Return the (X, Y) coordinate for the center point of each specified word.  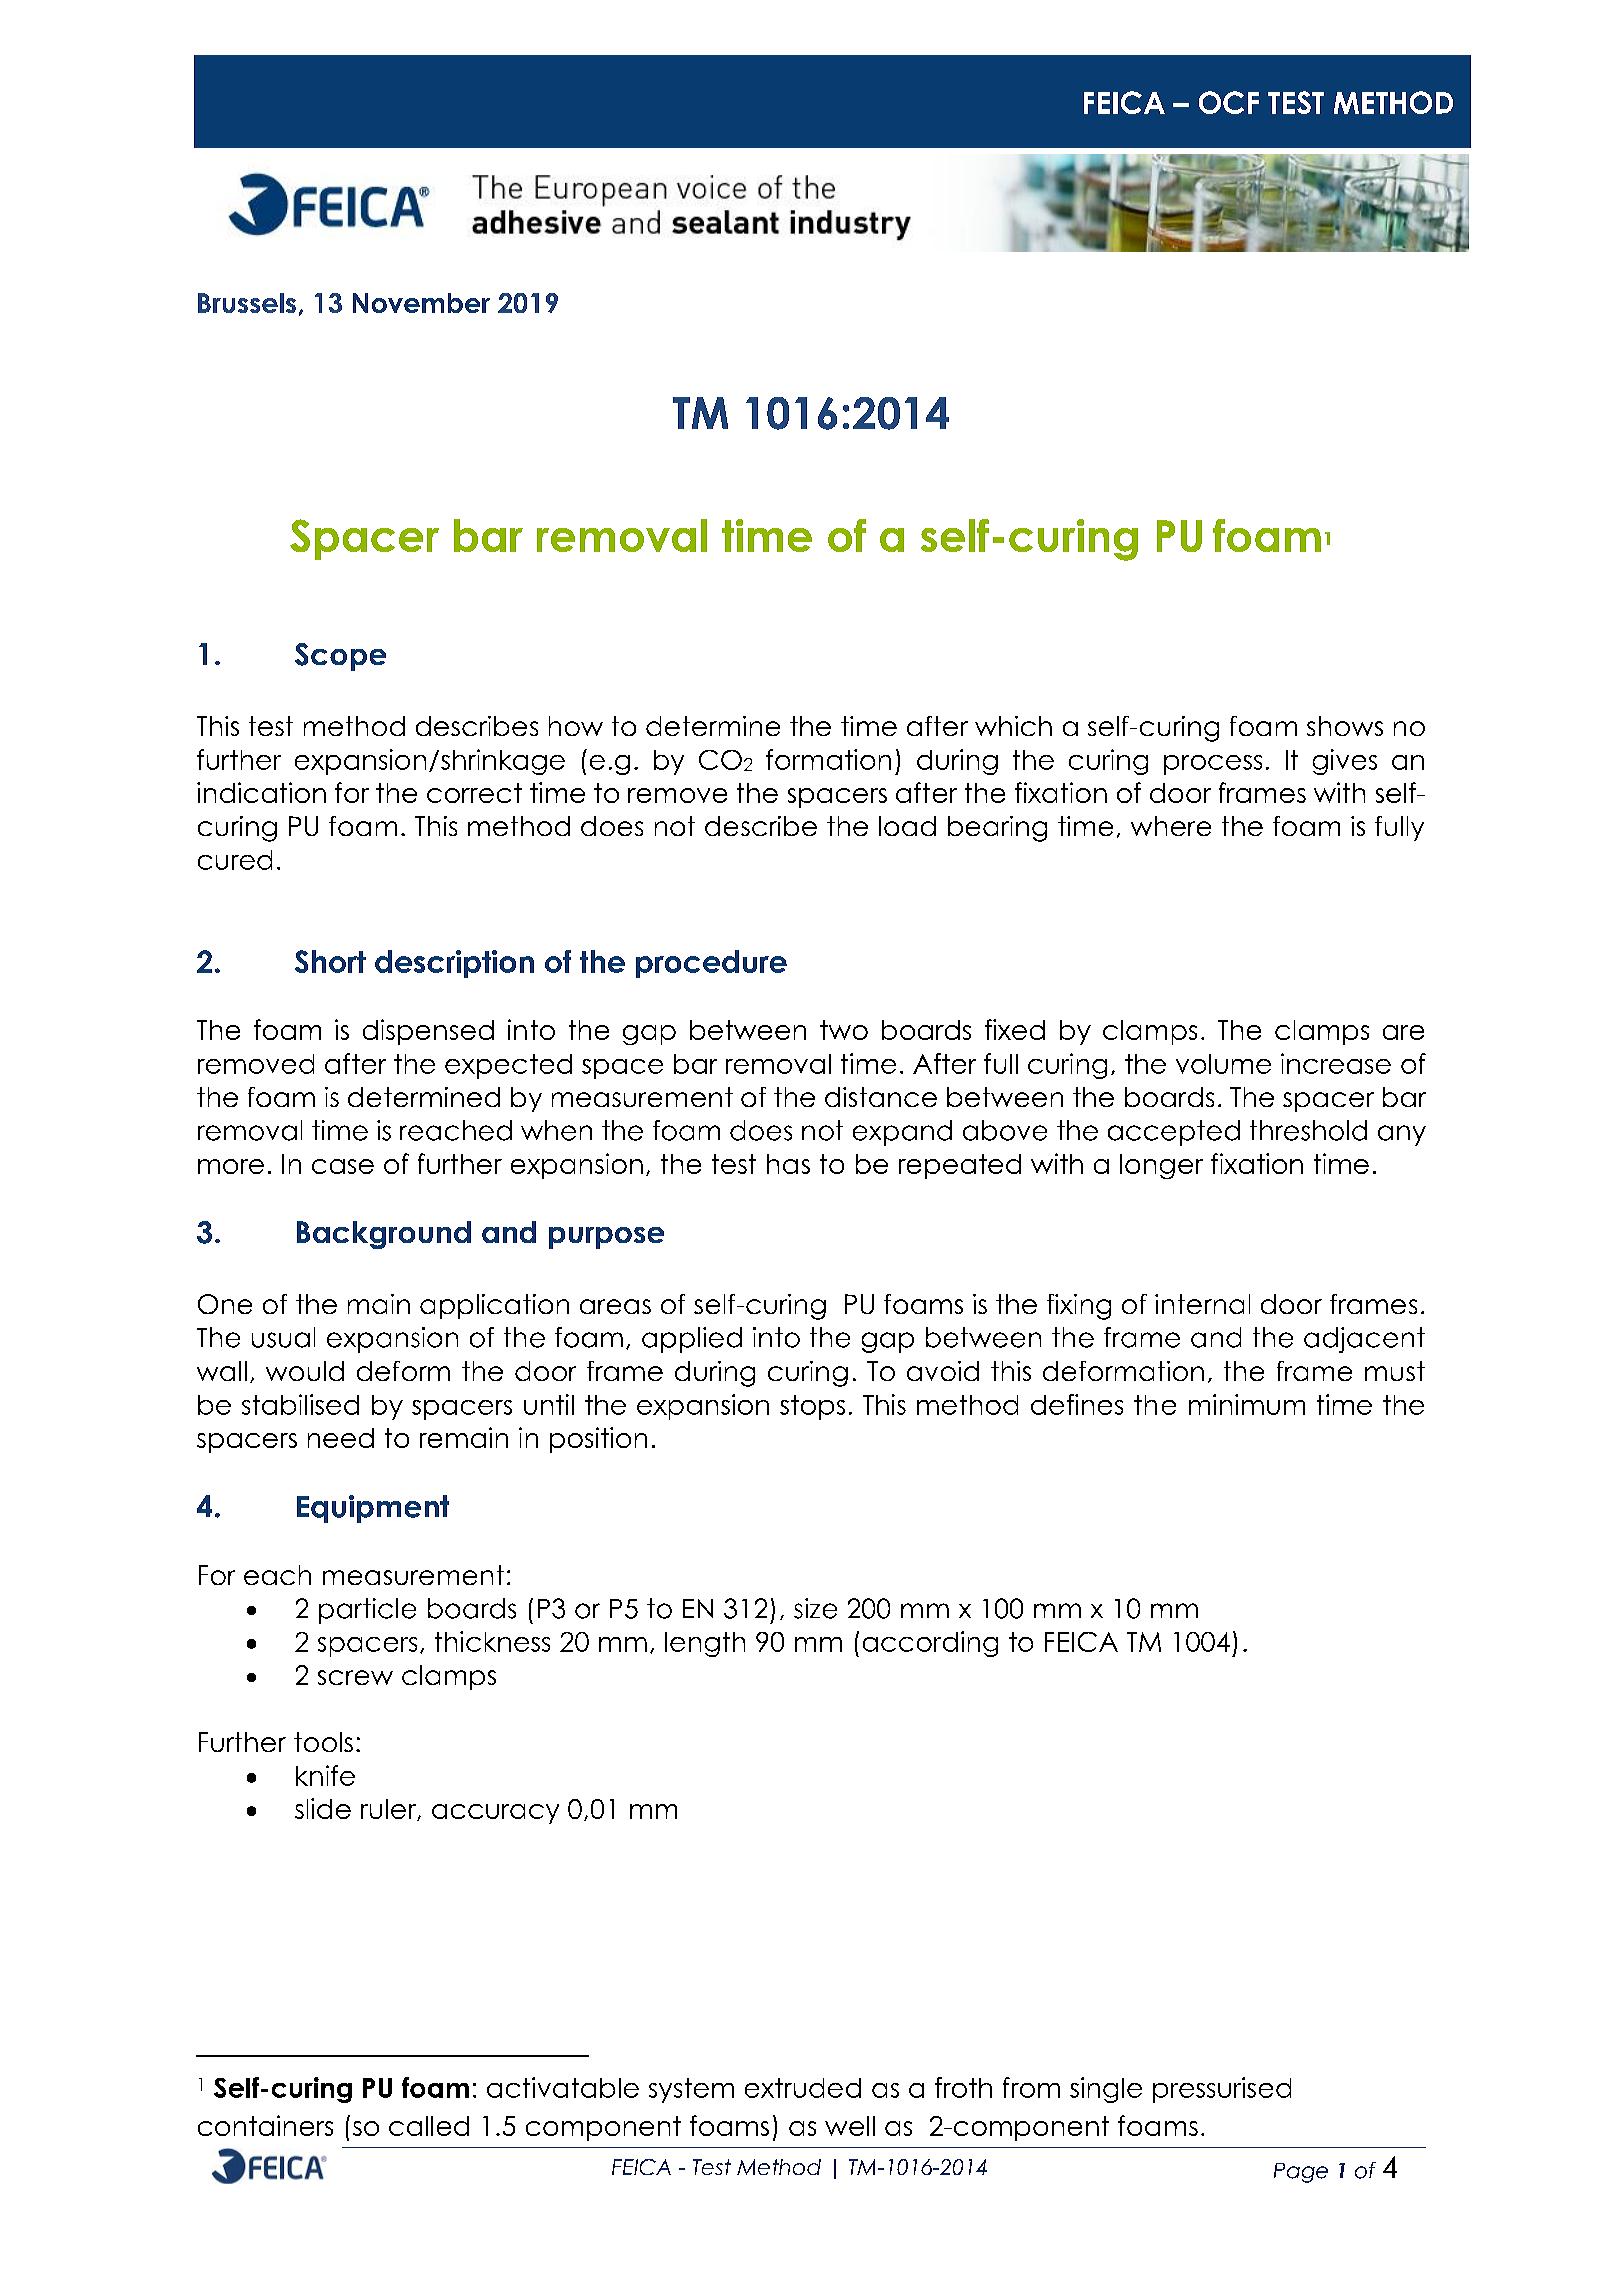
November (421, 303)
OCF (1229, 102)
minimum (1247, 1404)
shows (1345, 726)
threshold (1308, 1130)
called (429, 2126)
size (815, 1608)
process (1213, 765)
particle (367, 1611)
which (1013, 726)
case (343, 1166)
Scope (340, 657)
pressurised (1222, 2090)
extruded (803, 2088)
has (788, 1164)
